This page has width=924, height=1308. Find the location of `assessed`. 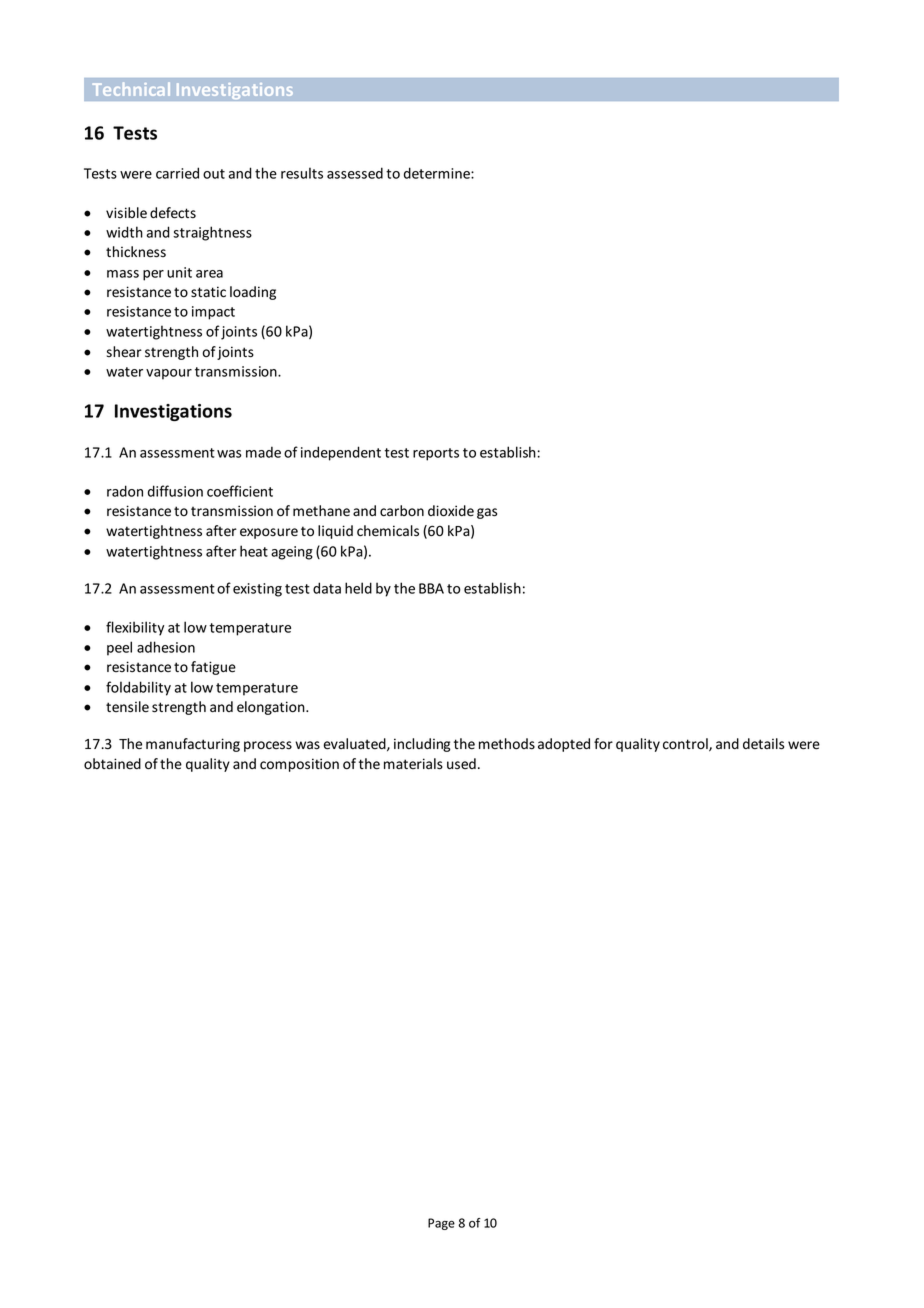

assessed is located at coordinates (355, 173).
